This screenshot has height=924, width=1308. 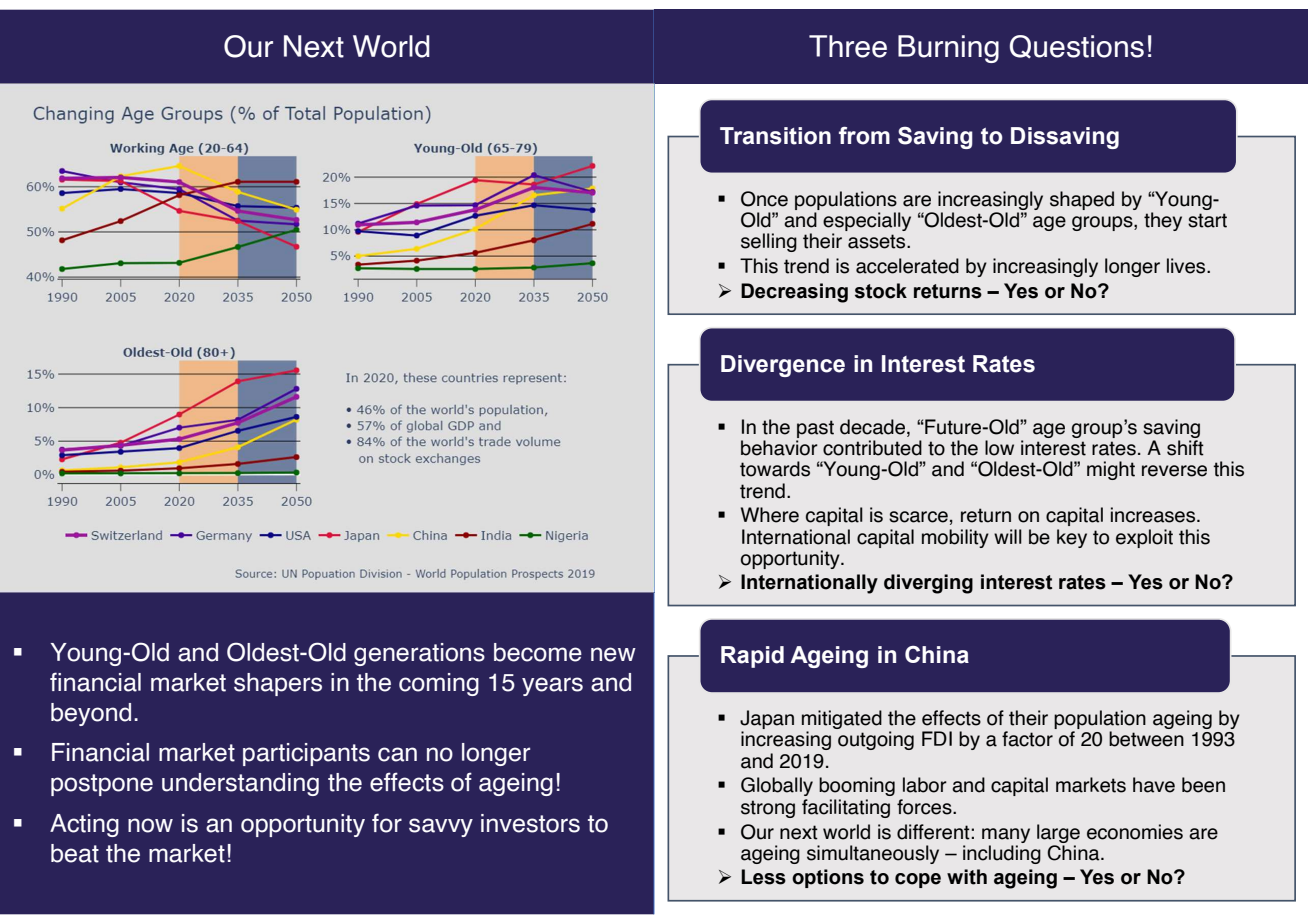 I want to click on large, so click(x=1058, y=833).
